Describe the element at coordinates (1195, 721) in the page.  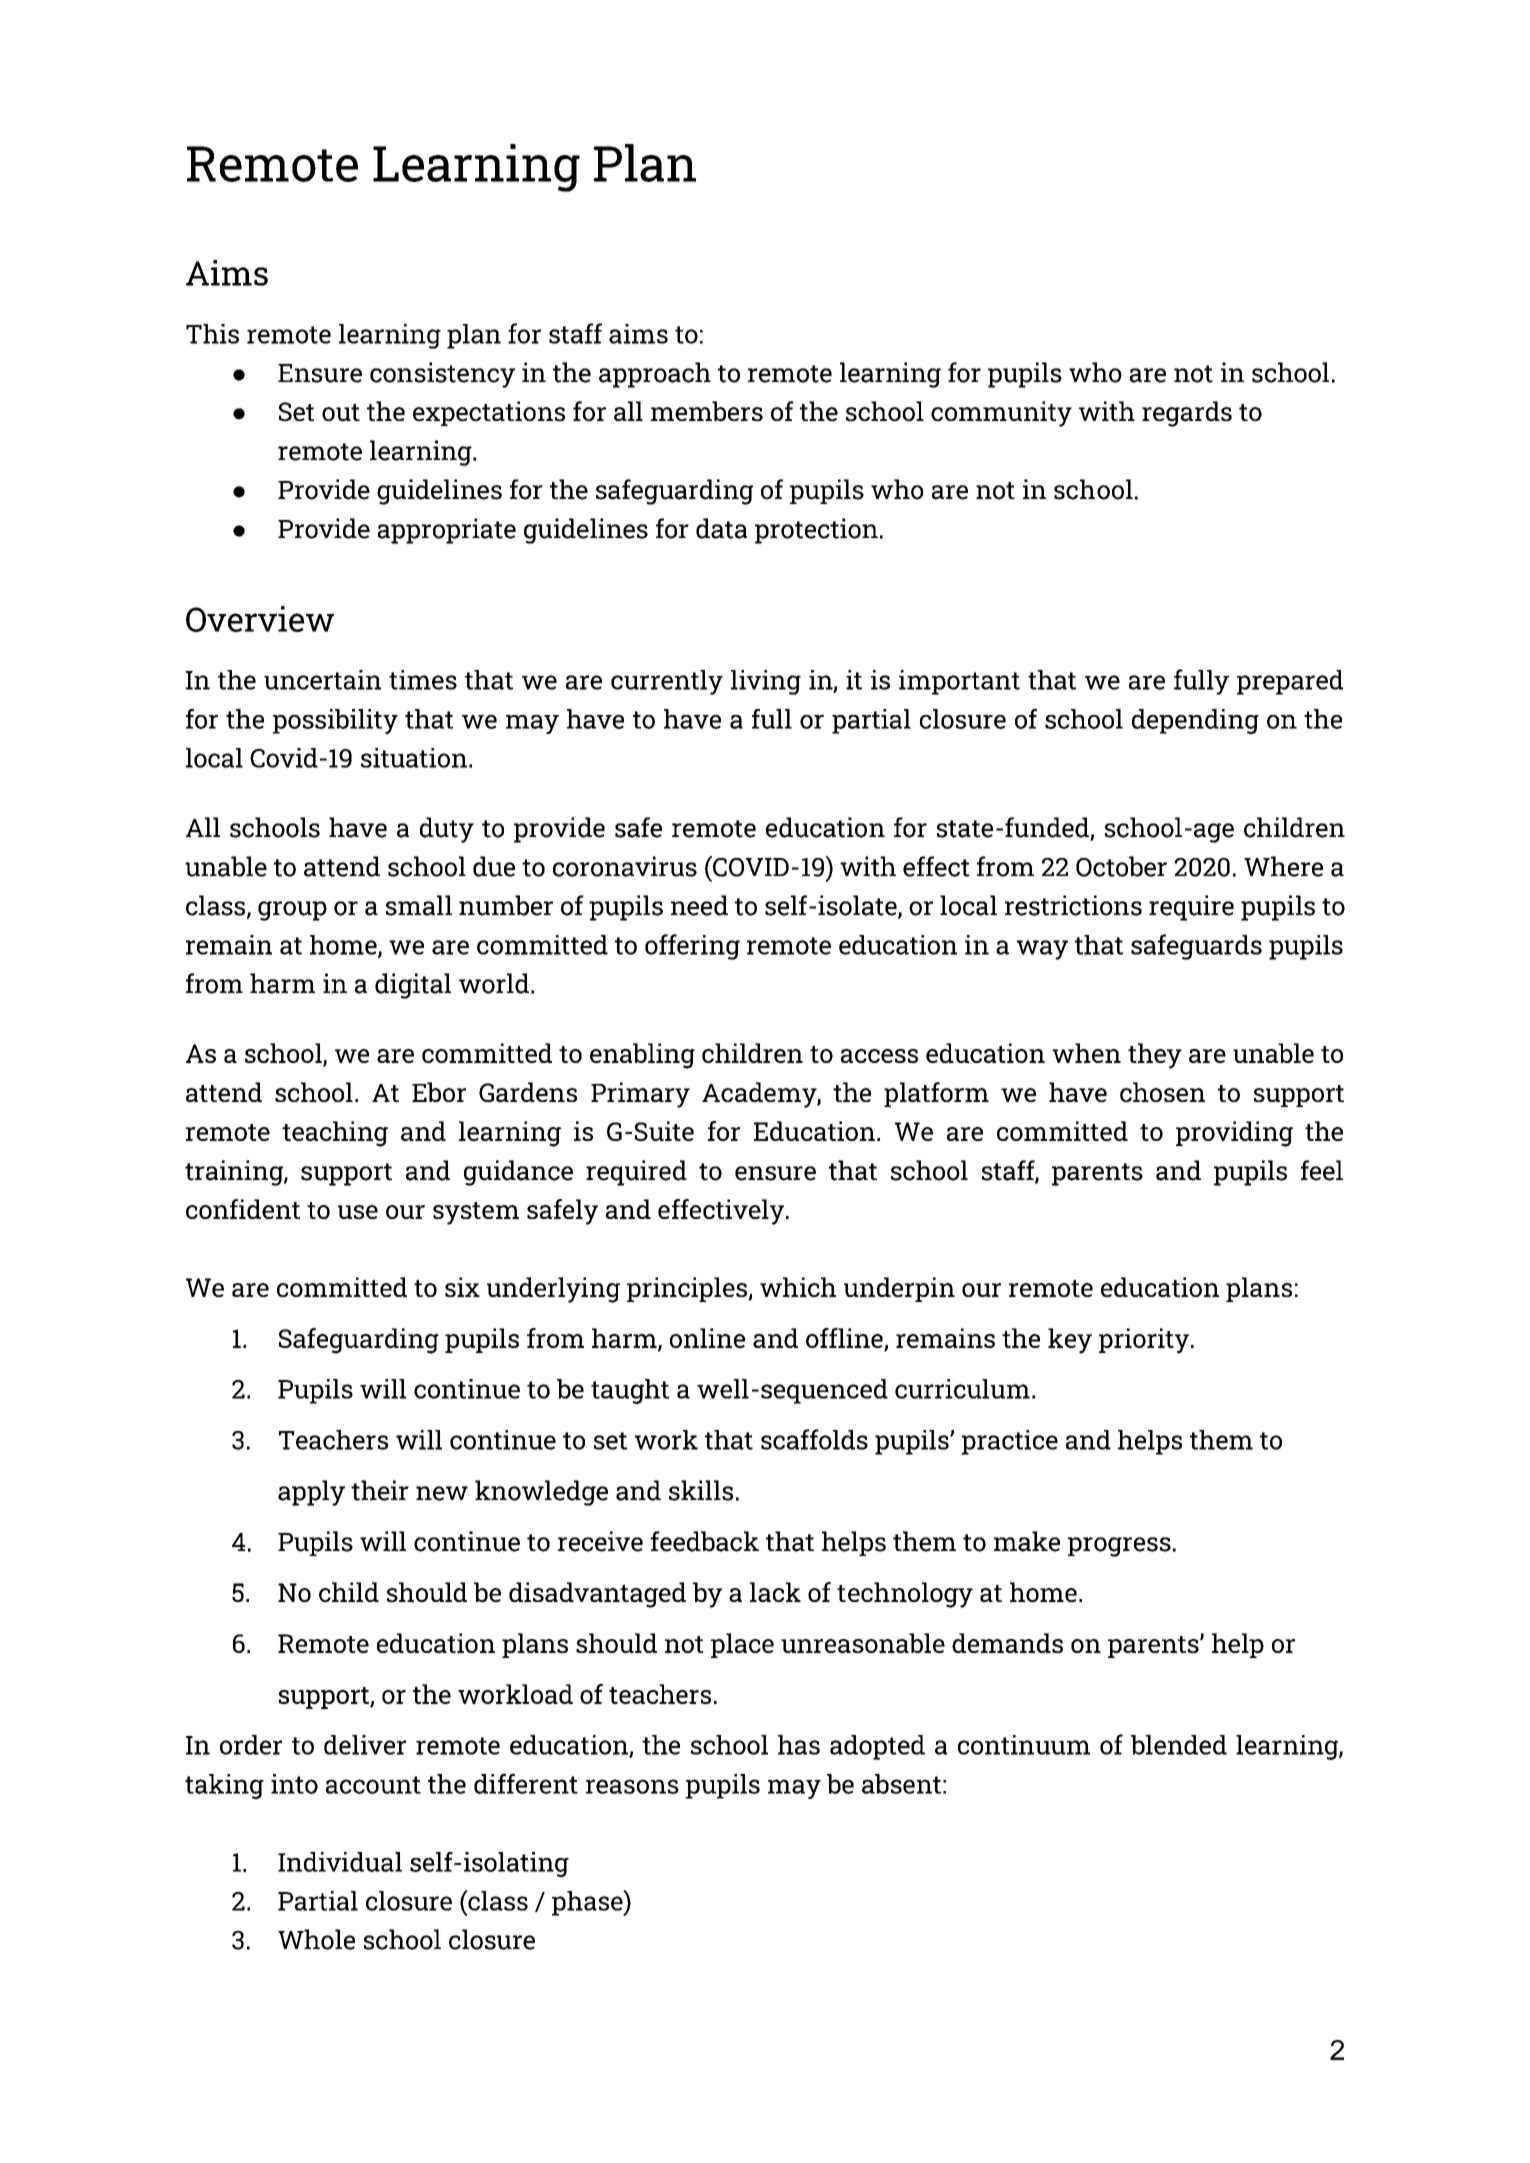
I see `depending` at that location.
